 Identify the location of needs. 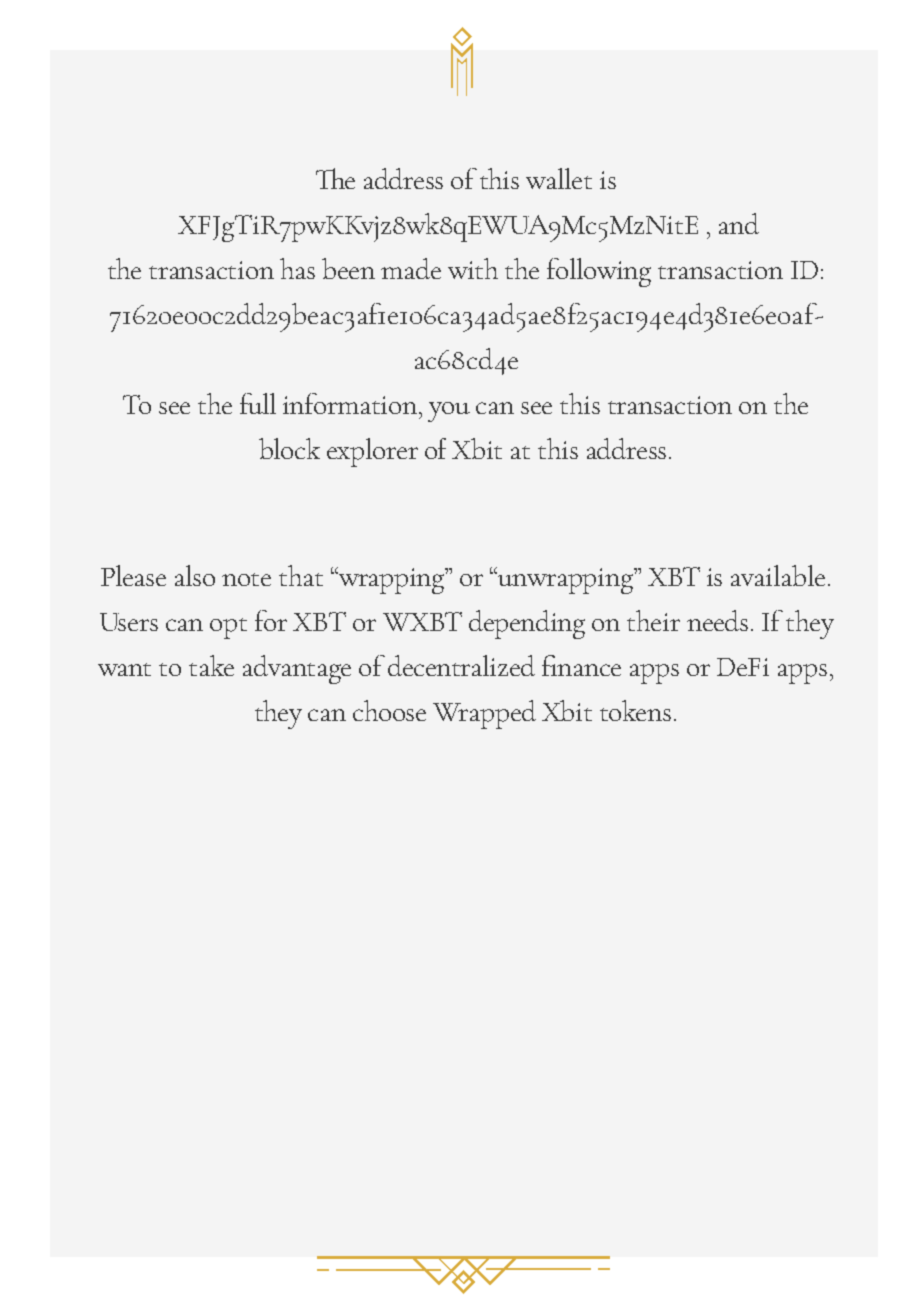
(717, 620).
